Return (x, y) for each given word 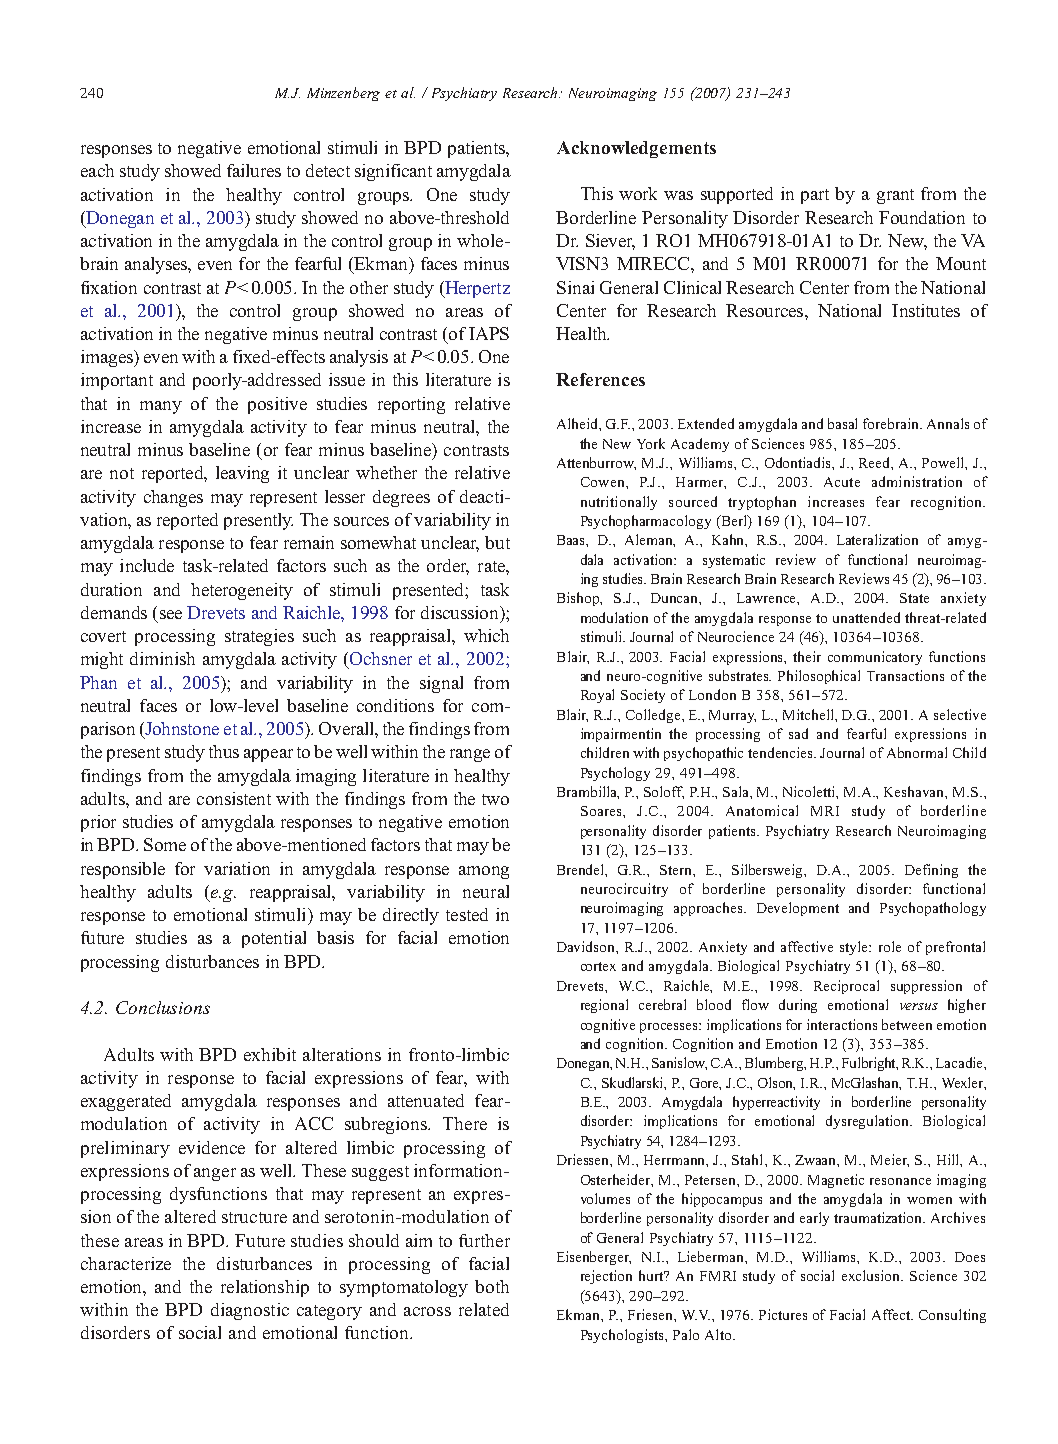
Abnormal (917, 752)
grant (895, 196)
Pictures (783, 1314)
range (470, 755)
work (638, 193)
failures (254, 170)
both (492, 1286)
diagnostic (250, 1311)
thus (224, 751)
